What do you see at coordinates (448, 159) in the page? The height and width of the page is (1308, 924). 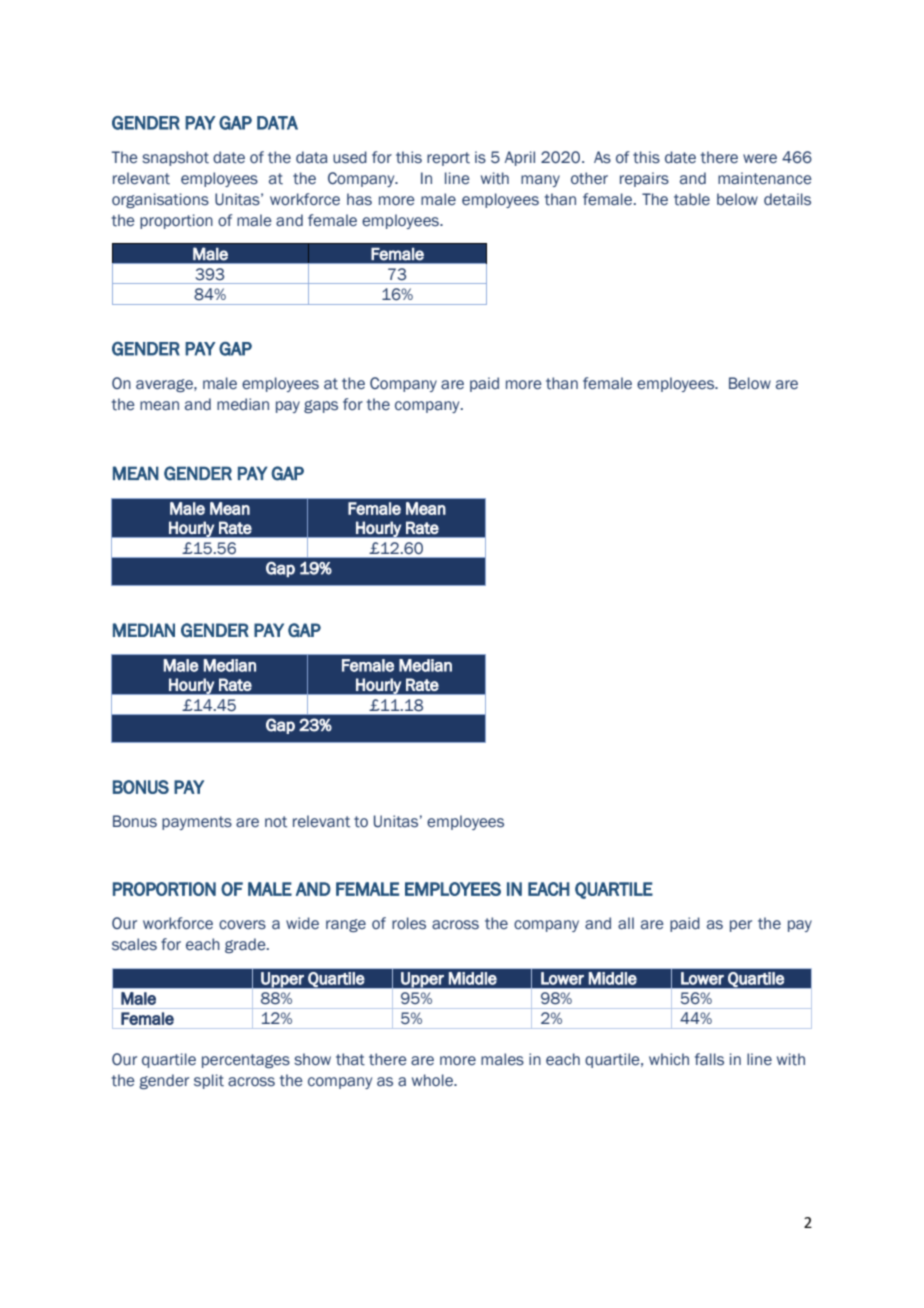 I see `report` at bounding box center [448, 159].
